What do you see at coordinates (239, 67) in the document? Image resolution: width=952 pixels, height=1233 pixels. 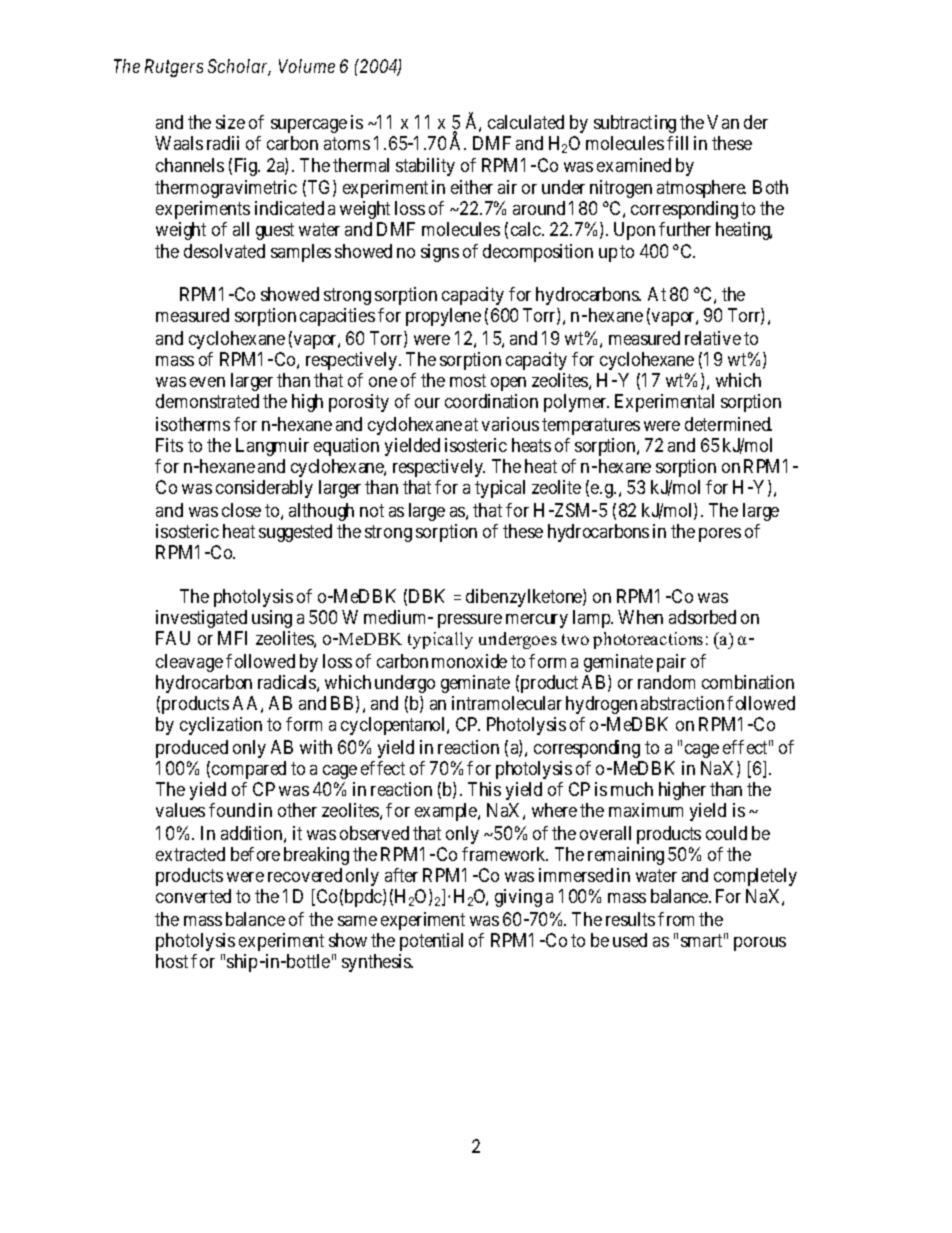 I see `Scholar` at bounding box center [239, 67].
